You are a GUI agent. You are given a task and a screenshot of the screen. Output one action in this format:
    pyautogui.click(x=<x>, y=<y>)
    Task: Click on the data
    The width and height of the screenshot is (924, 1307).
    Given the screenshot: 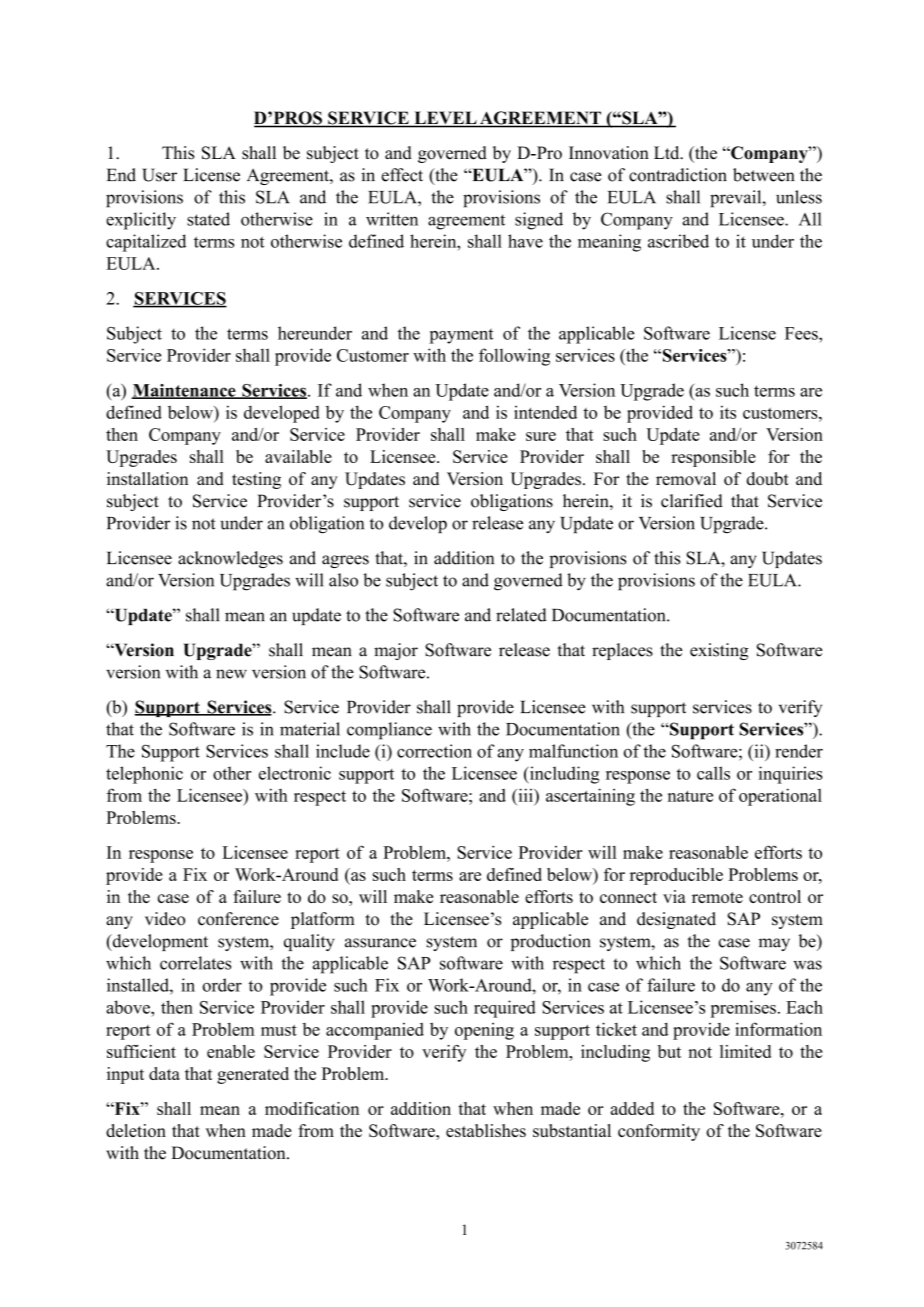 What is the action you would take?
    pyautogui.click(x=164, y=1073)
